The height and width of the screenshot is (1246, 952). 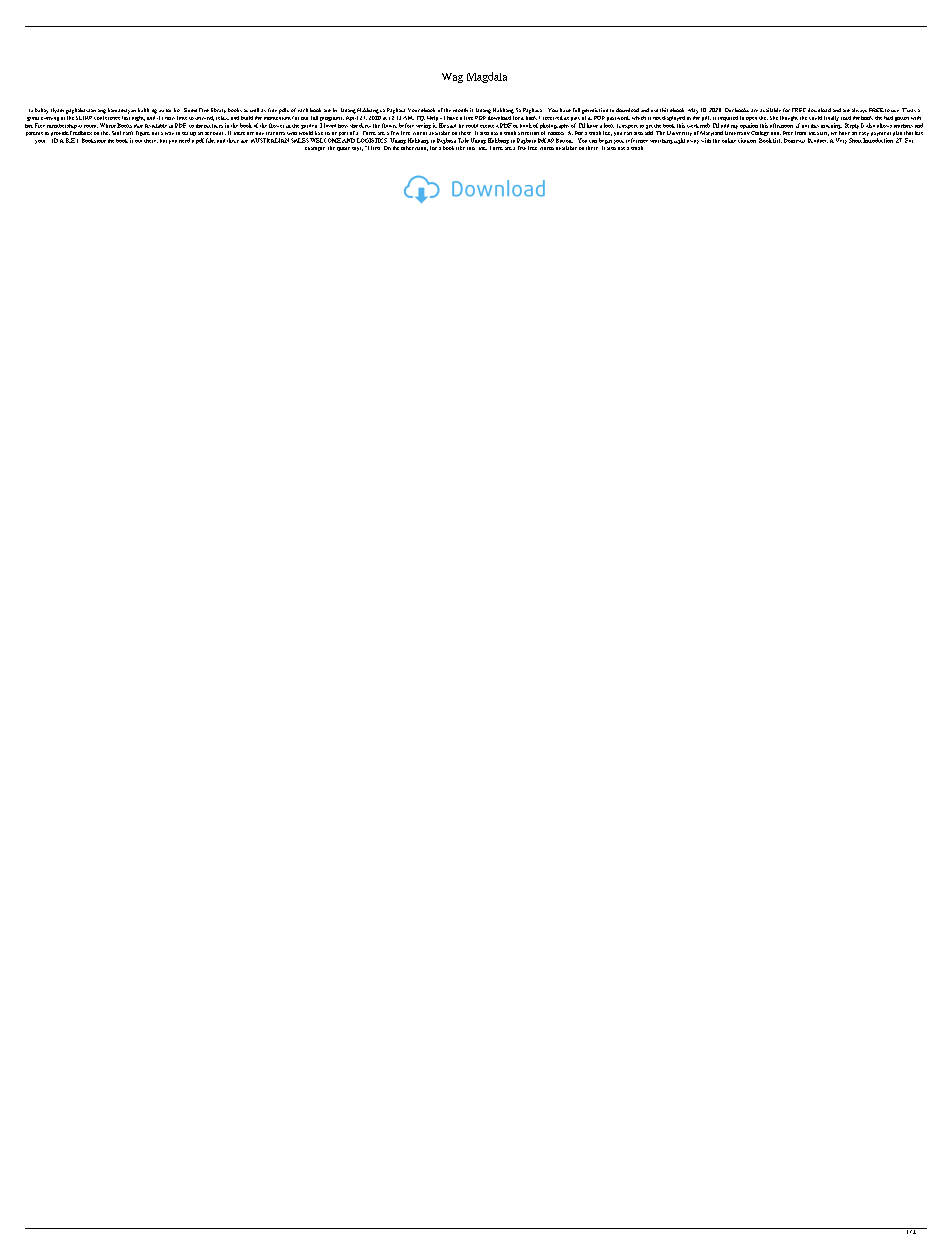 I want to click on afternoon, so click(x=781, y=125).
